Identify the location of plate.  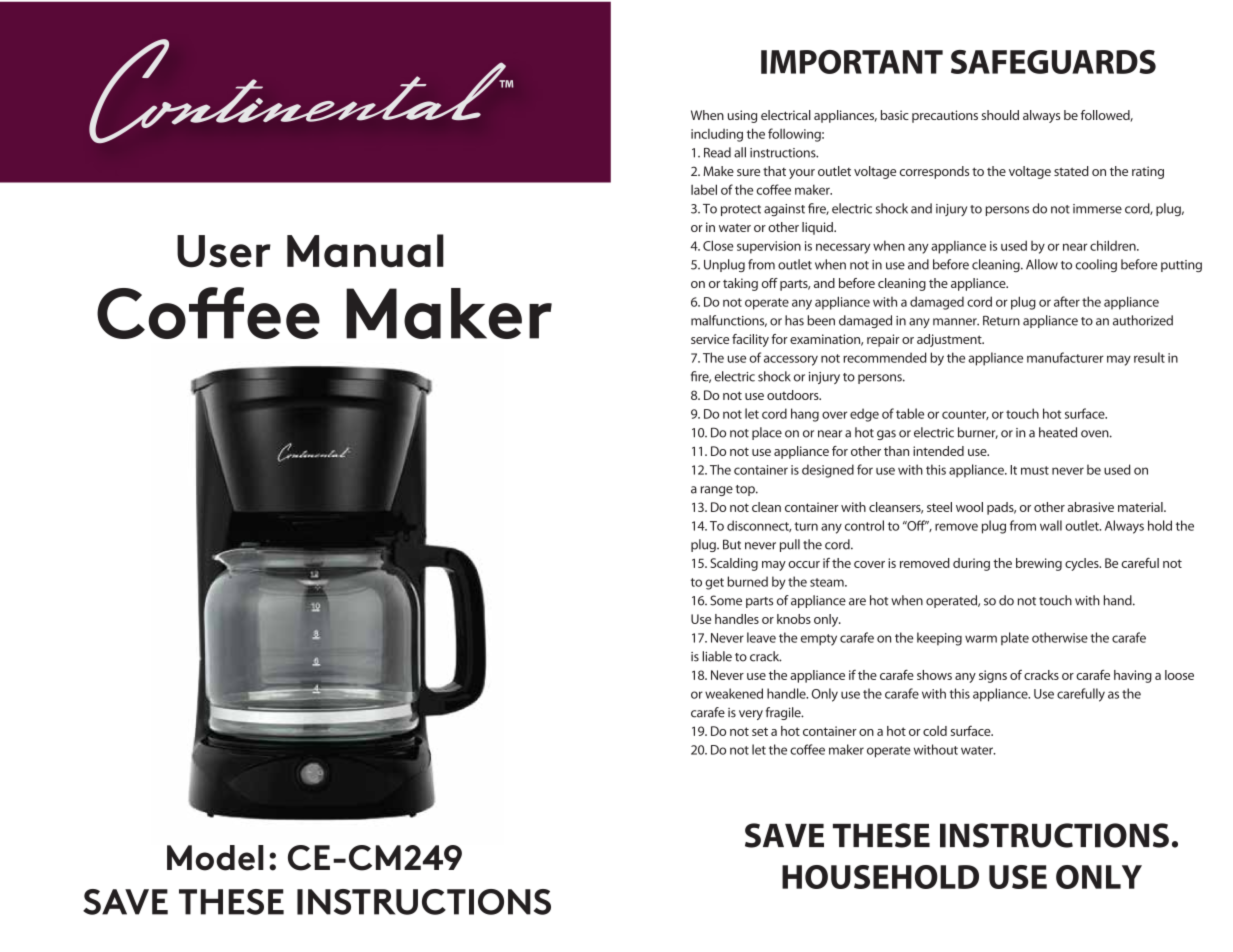
(1015, 638).
